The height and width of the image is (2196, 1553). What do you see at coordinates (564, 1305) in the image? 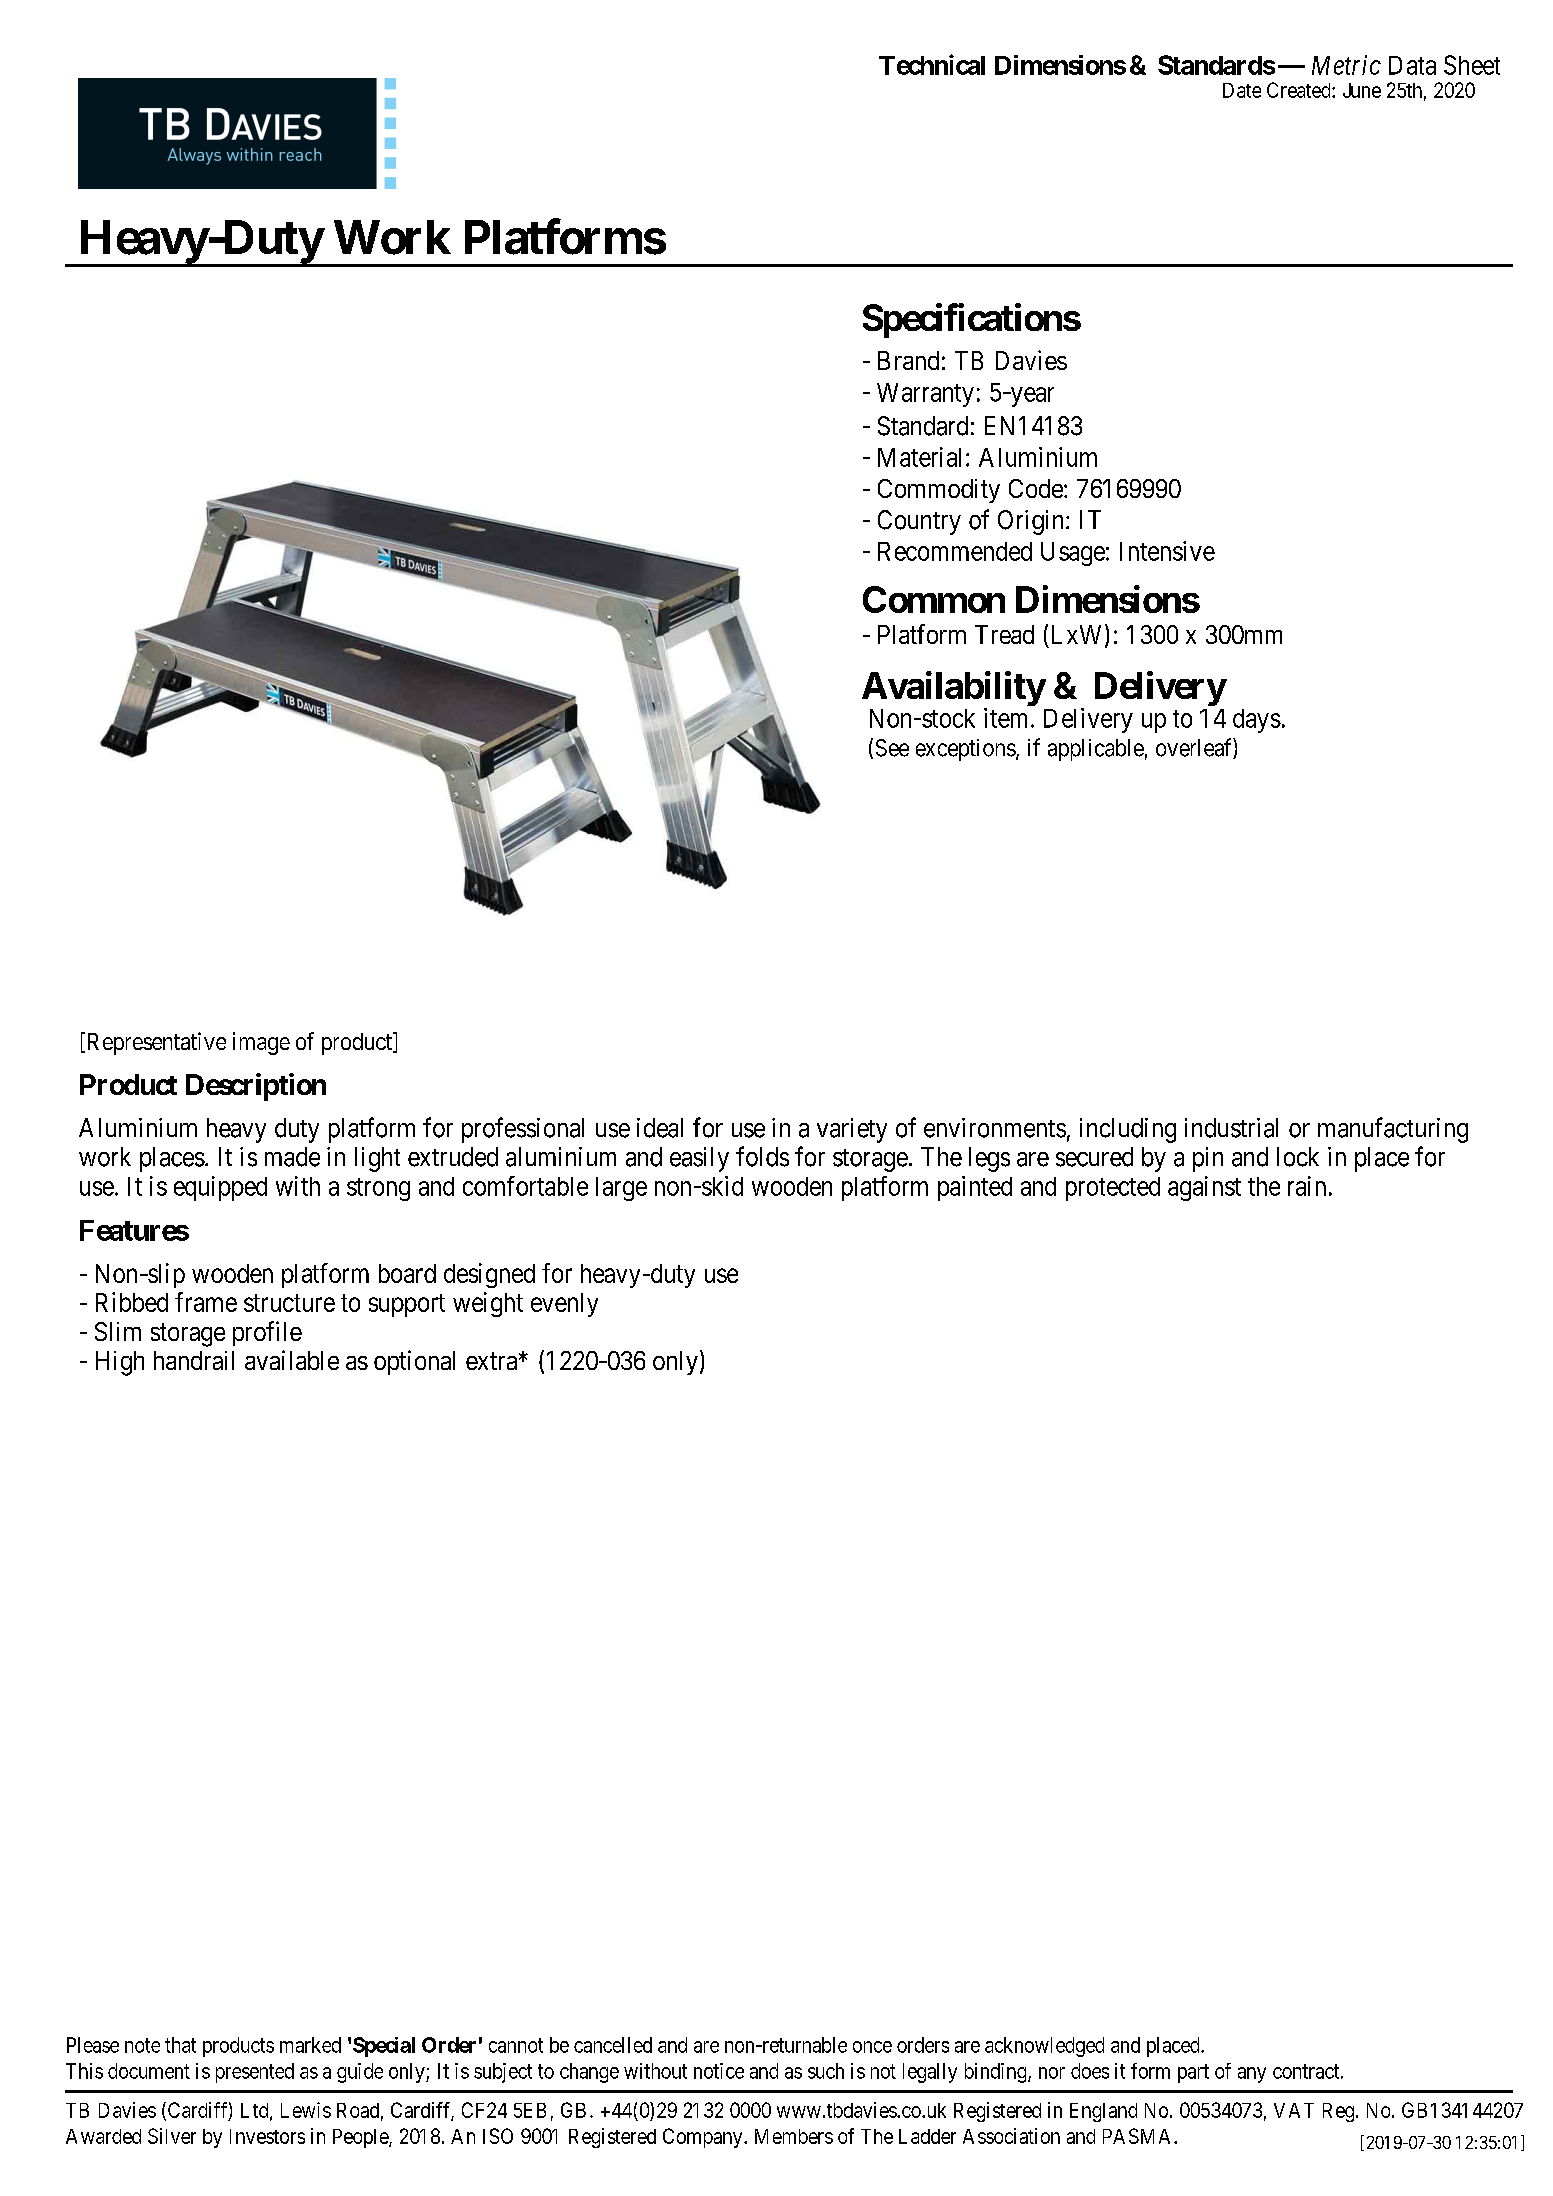
I see `evenly` at bounding box center [564, 1305].
